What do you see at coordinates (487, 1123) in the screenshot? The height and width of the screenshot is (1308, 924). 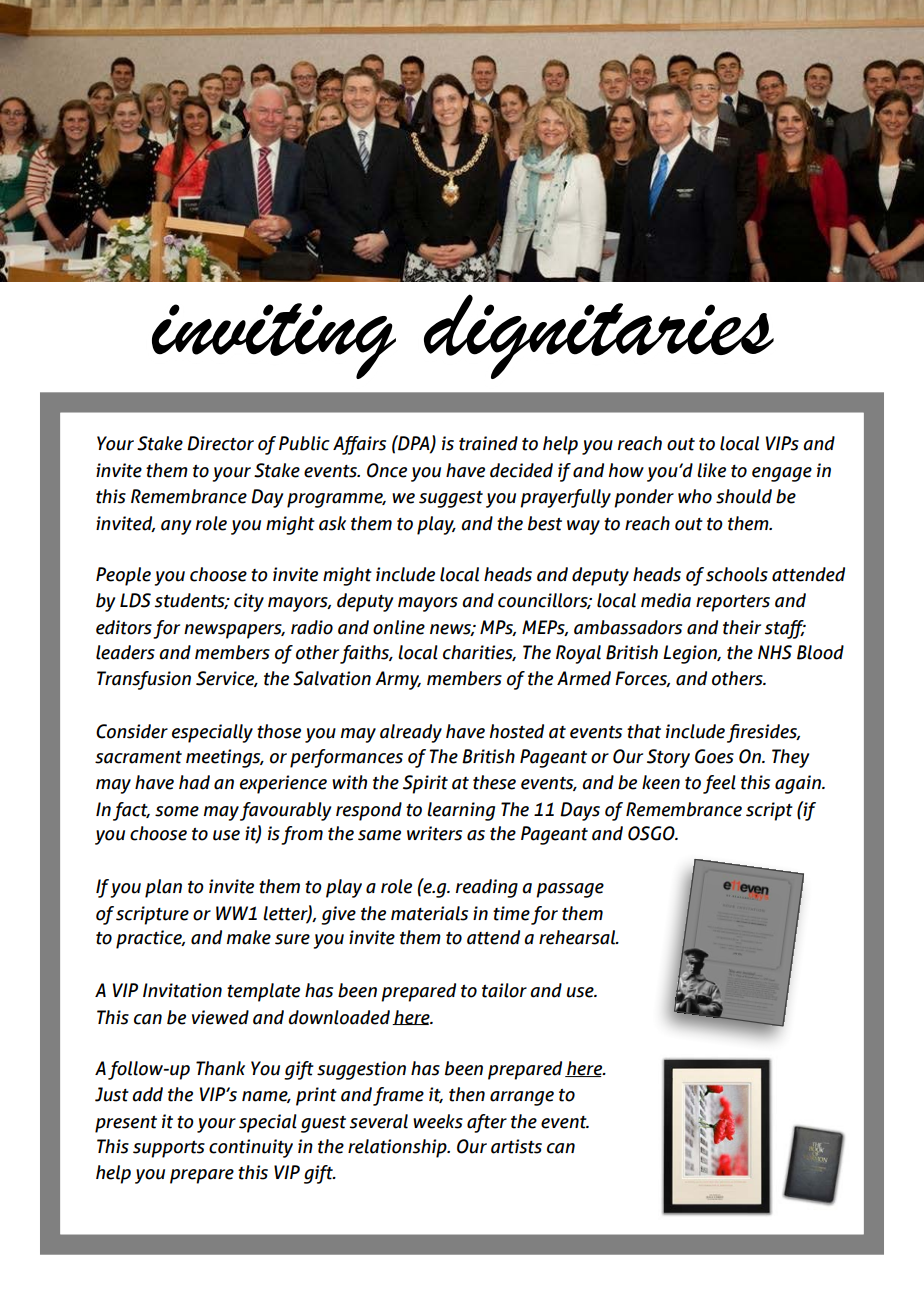 I see `after` at bounding box center [487, 1123].
